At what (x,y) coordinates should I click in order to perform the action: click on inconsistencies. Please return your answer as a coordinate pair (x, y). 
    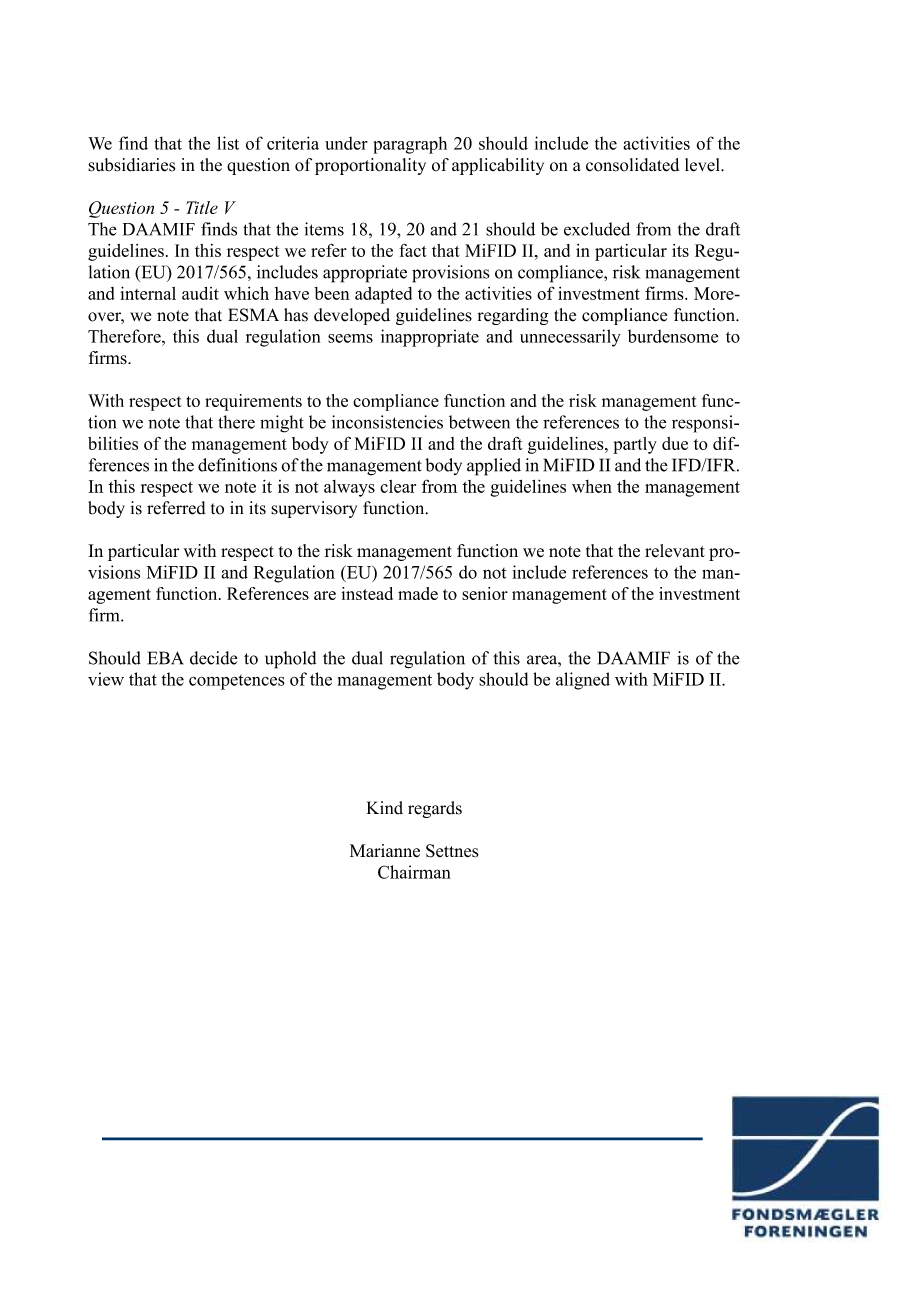
    Looking at the image, I should click on (387, 422).
